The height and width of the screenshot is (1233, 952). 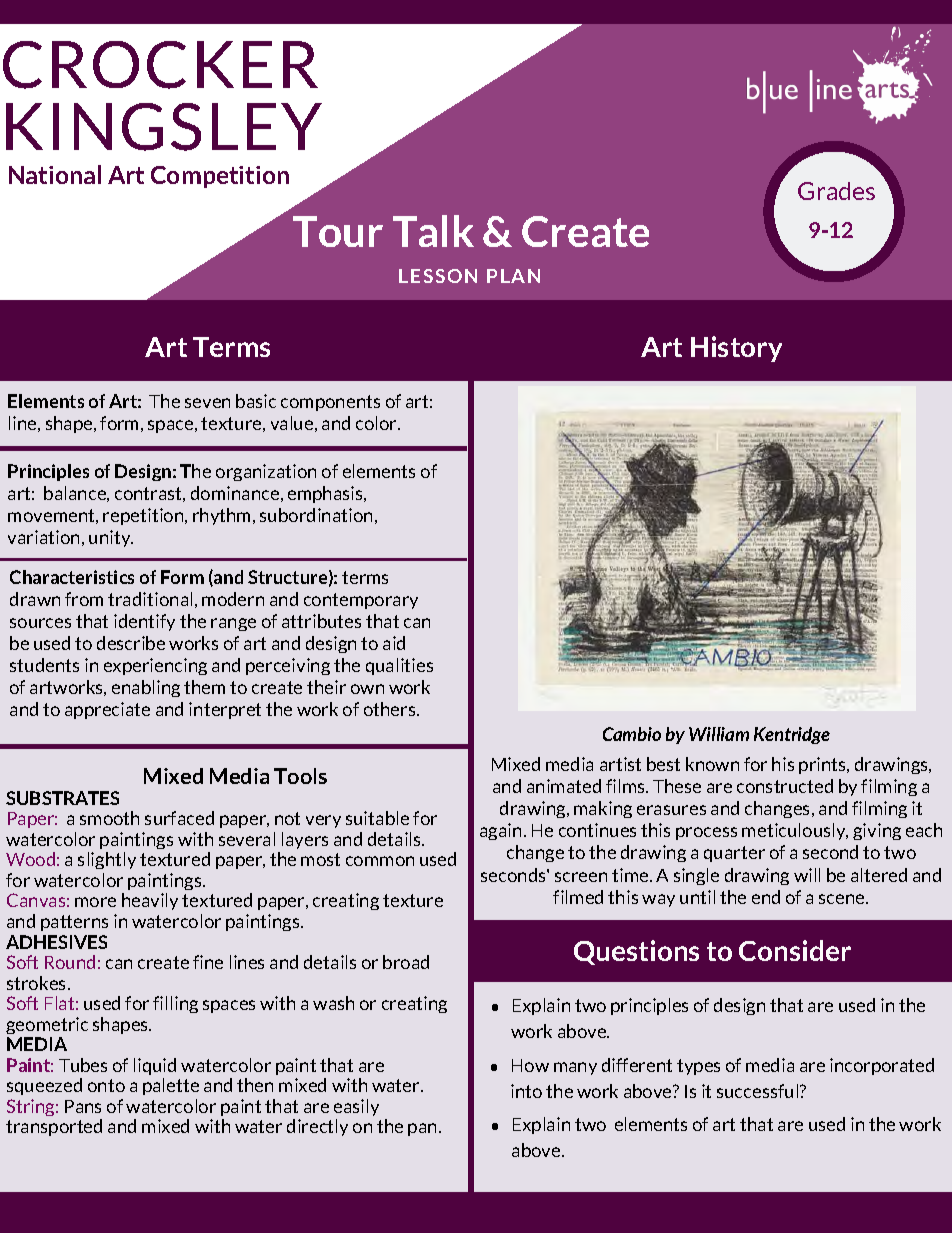 What do you see at coordinates (394, 643) in the screenshot?
I see `aid` at bounding box center [394, 643].
